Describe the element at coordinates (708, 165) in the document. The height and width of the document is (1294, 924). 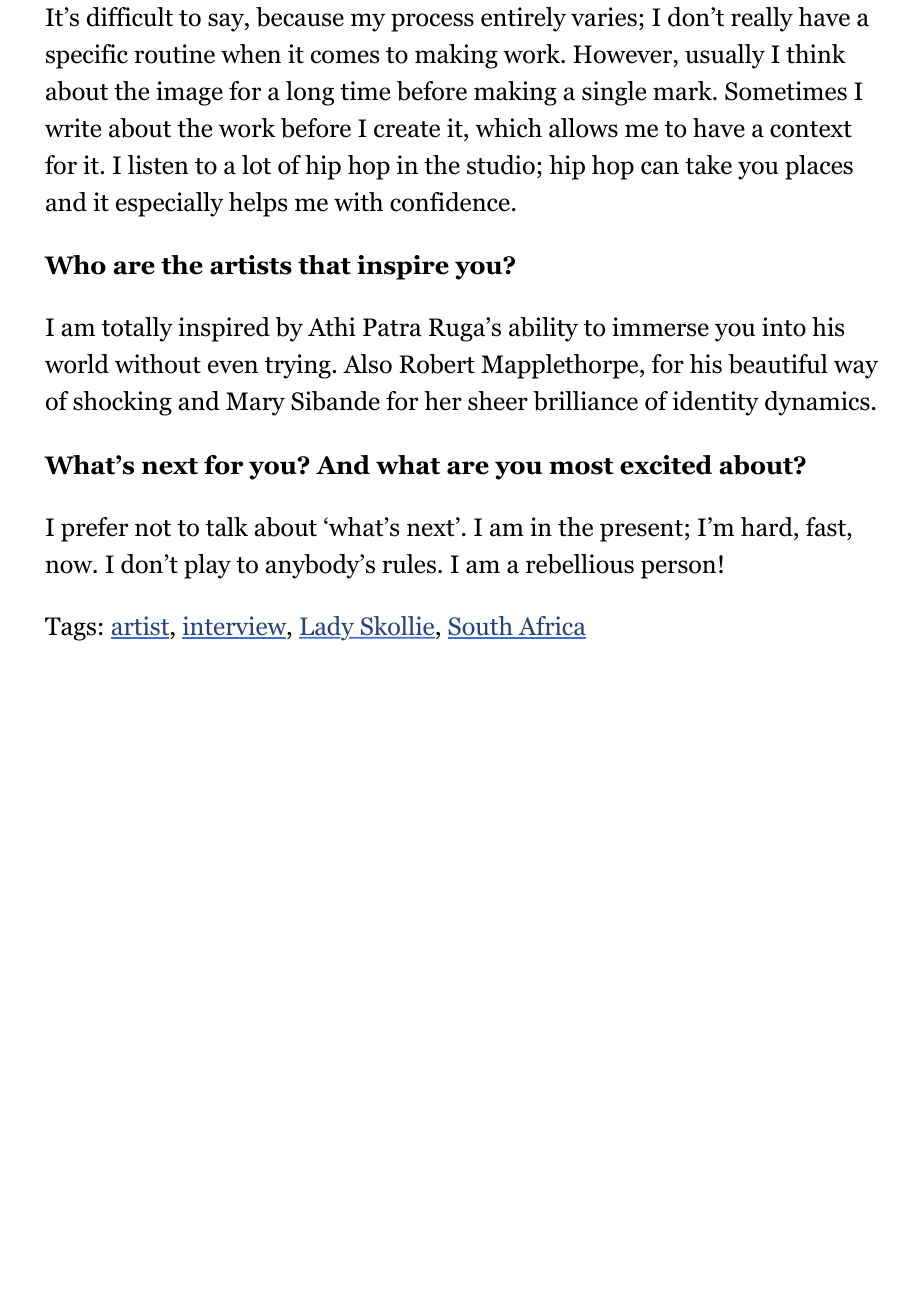
I see `take` at that location.
